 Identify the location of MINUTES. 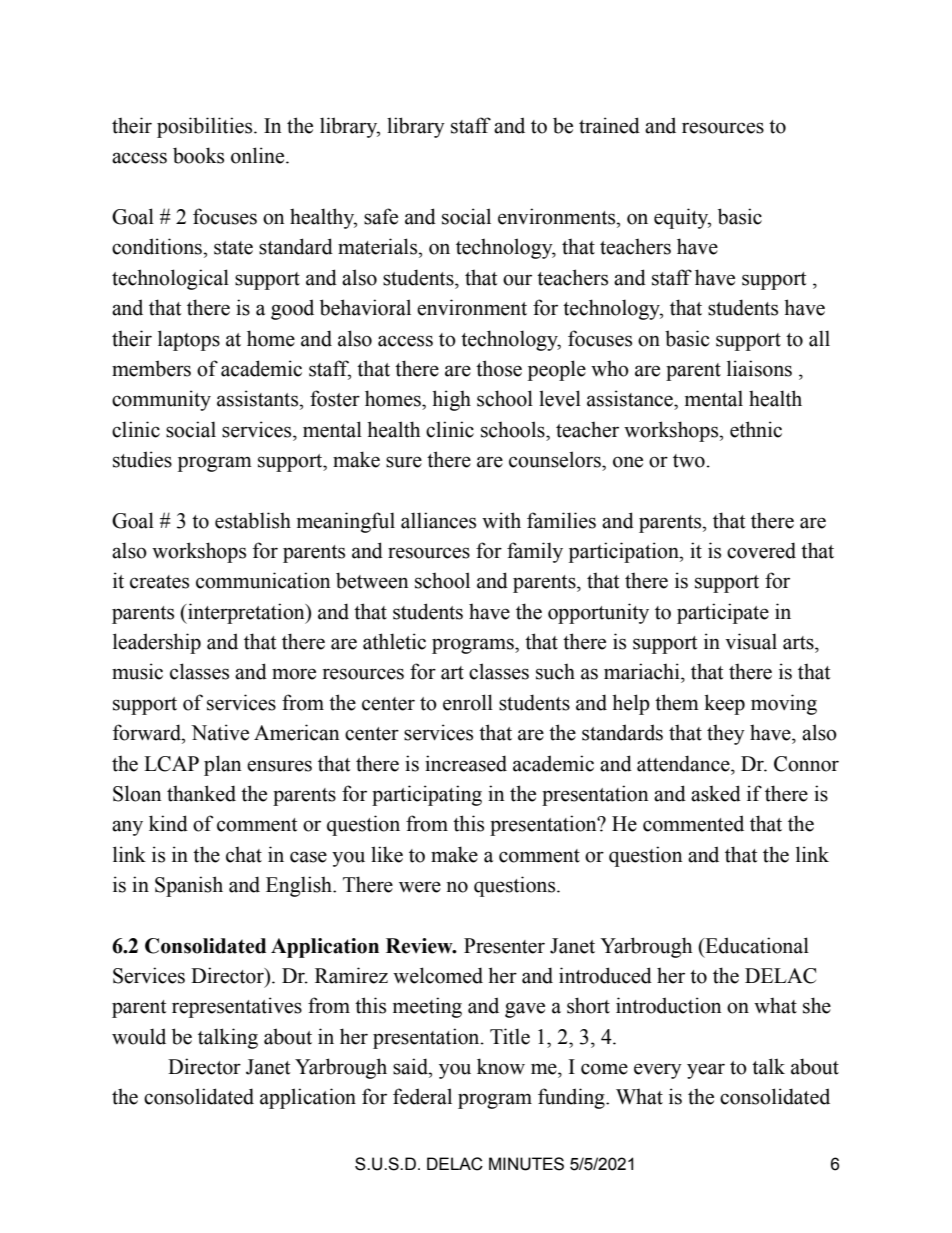
(526, 1164).
